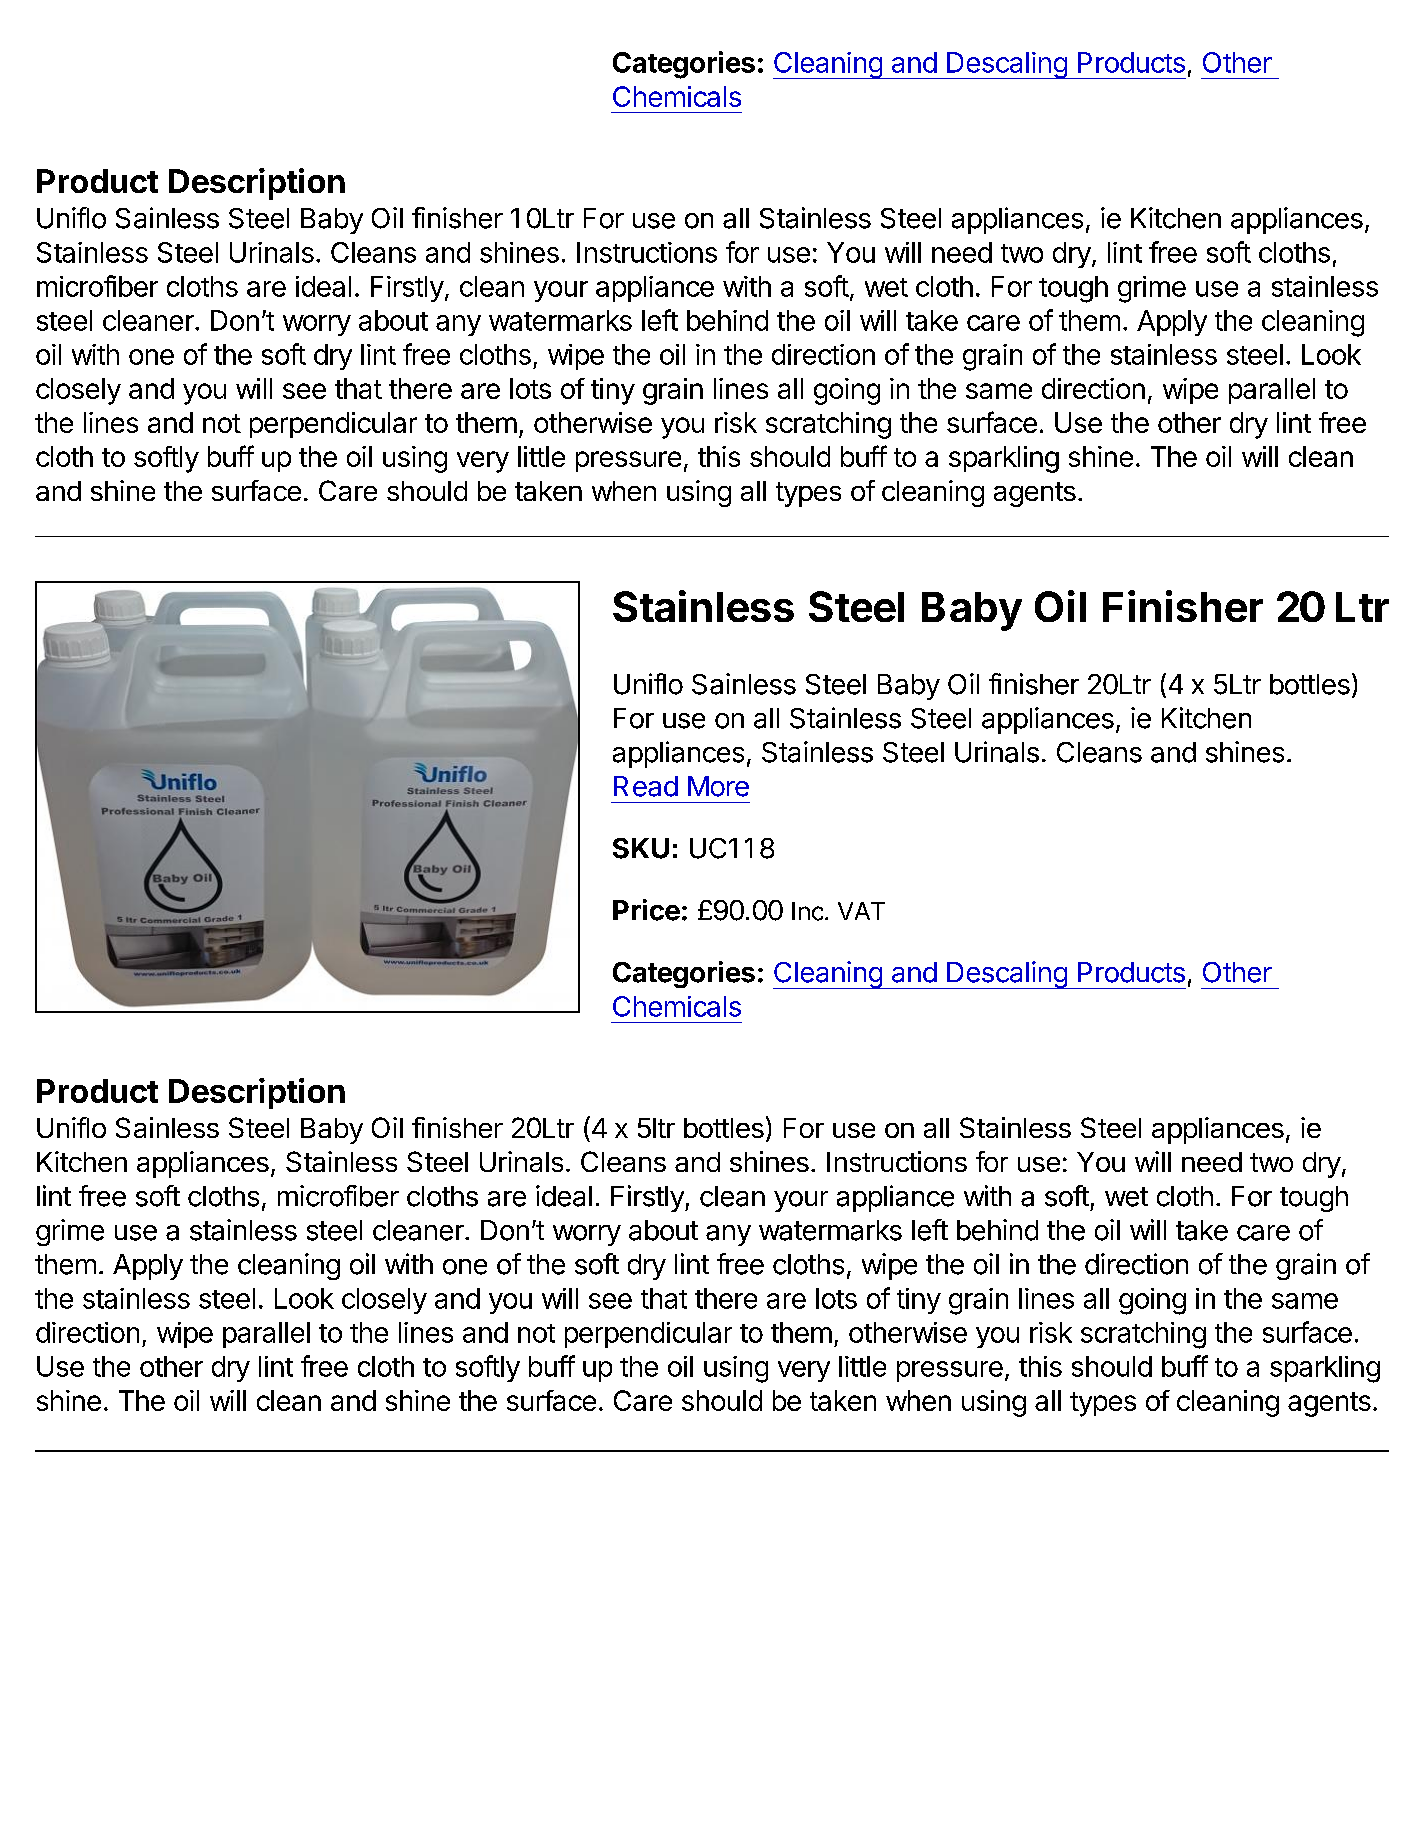 This screenshot has height=1842, width=1424. What do you see at coordinates (807, 911) in the screenshot?
I see `Inc` at bounding box center [807, 911].
